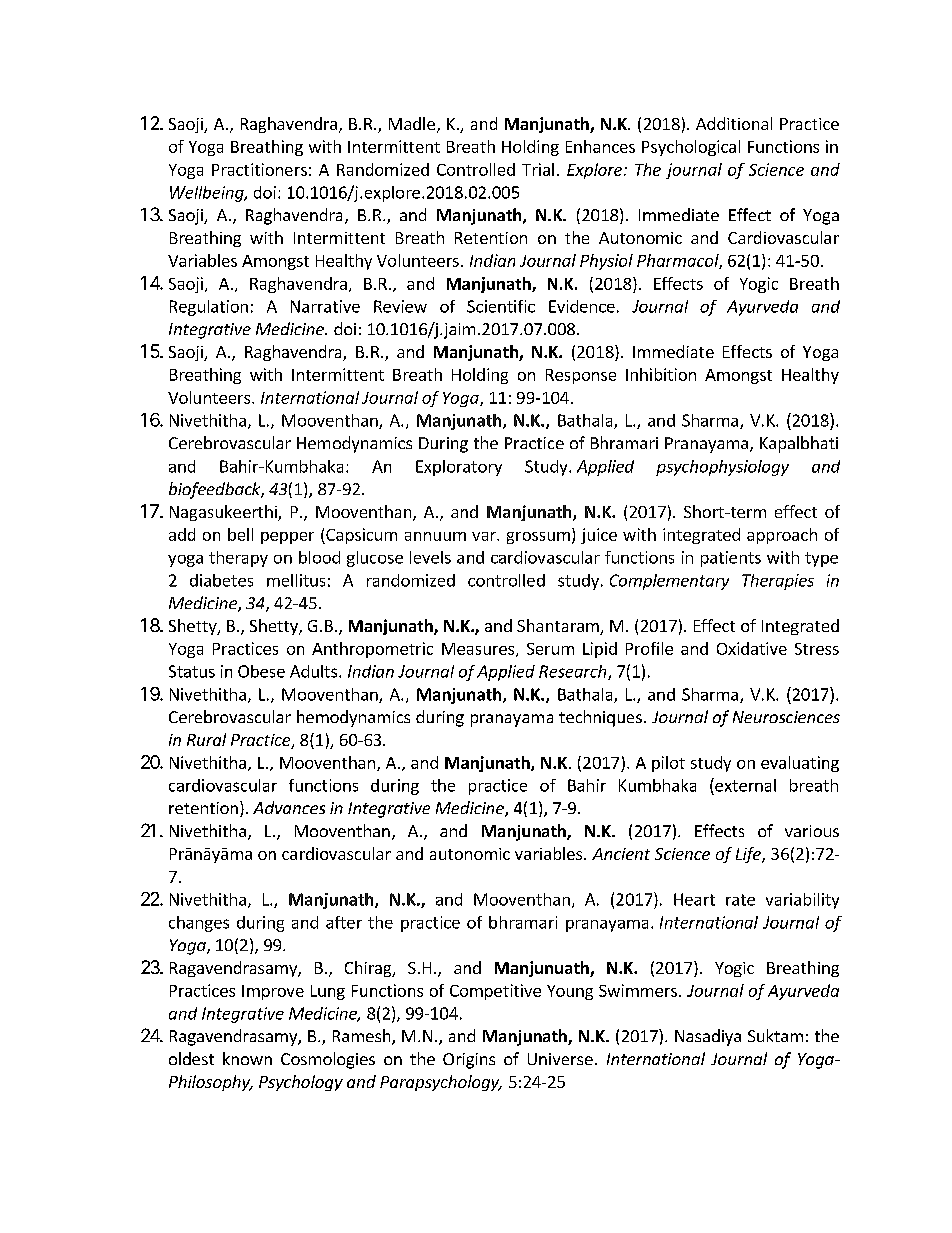 The width and height of the page is (952, 1233). Describe the element at coordinates (240, 534) in the page. I see `bell` at that location.
